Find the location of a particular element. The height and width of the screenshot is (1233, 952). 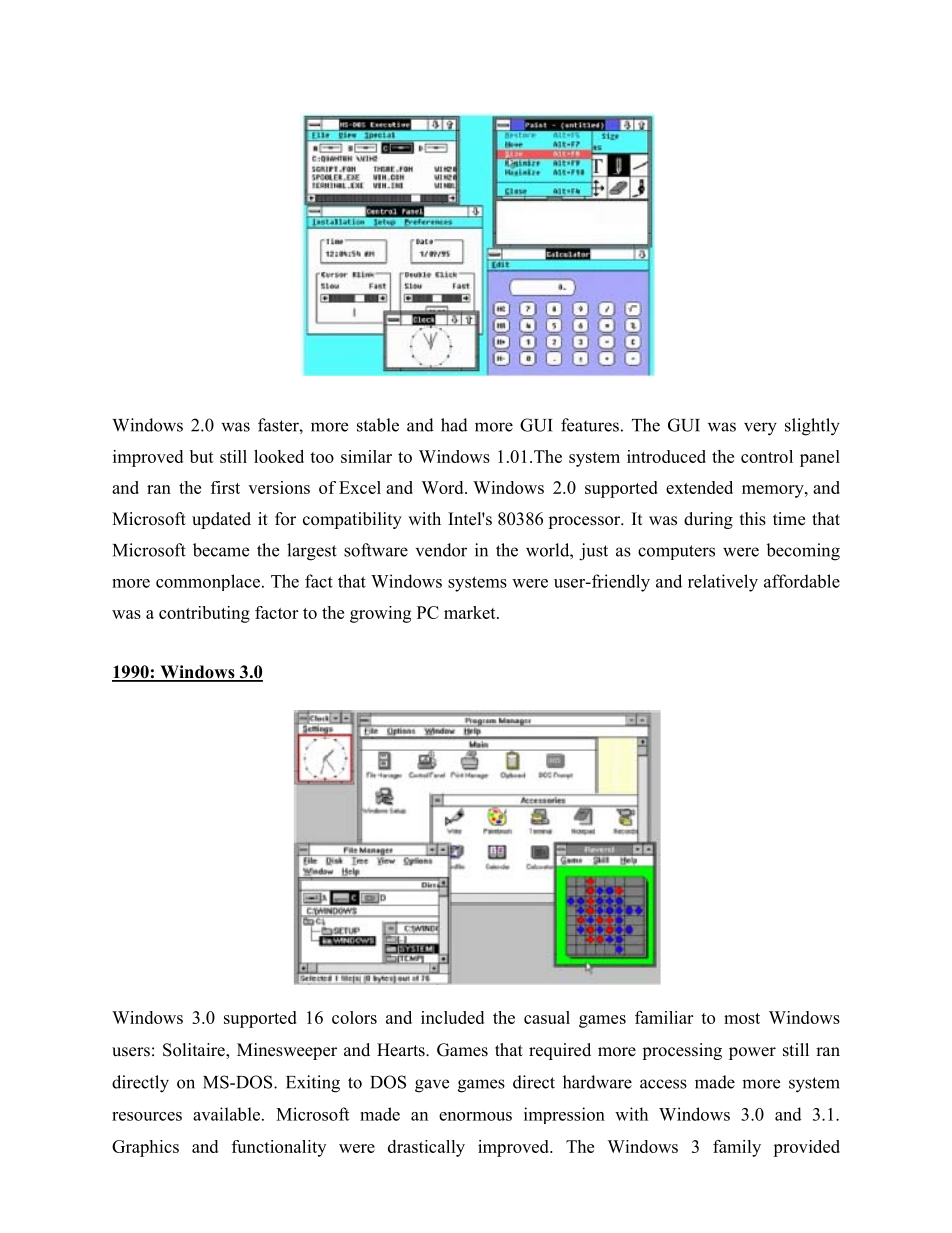

looked is located at coordinates (279, 456).
